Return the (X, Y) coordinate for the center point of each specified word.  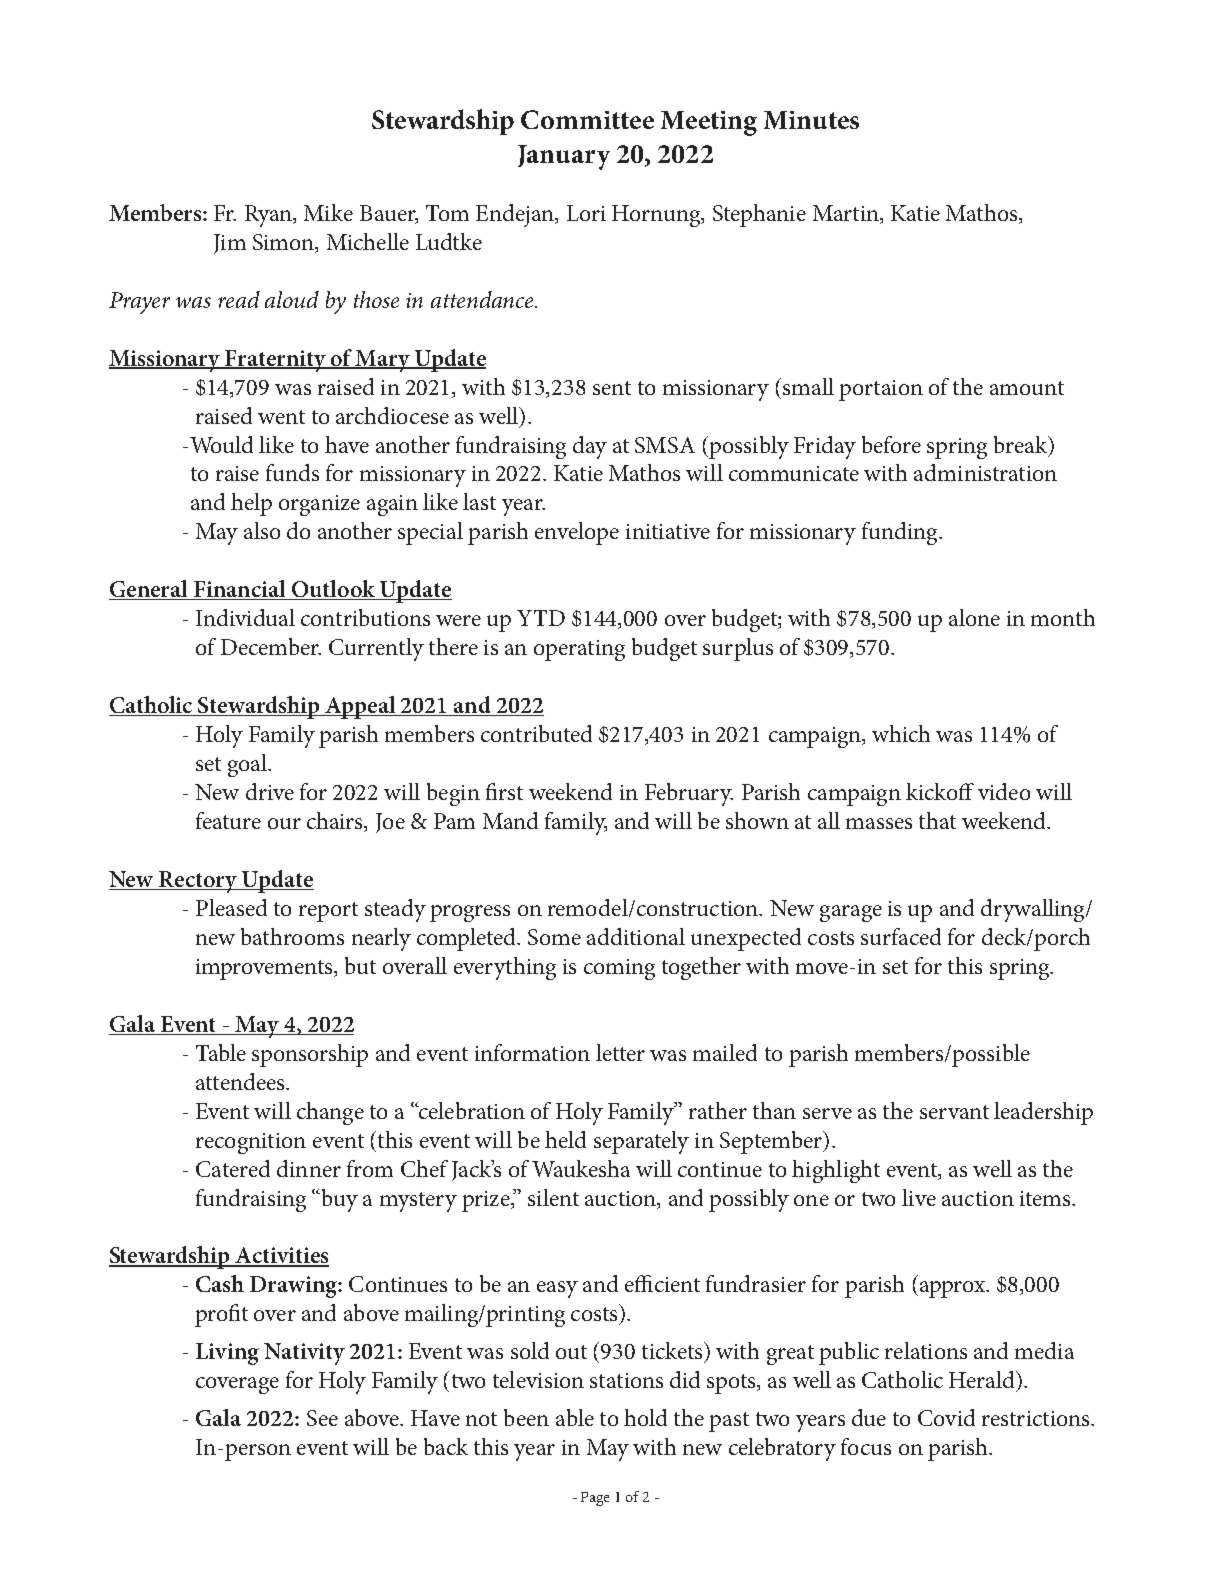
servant (954, 1112)
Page (595, 1499)
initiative (668, 531)
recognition (251, 1143)
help (251, 504)
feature (228, 820)
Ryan (270, 216)
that (937, 820)
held (565, 1139)
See (322, 1418)
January (564, 157)
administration (985, 472)
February (689, 794)
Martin (847, 214)
